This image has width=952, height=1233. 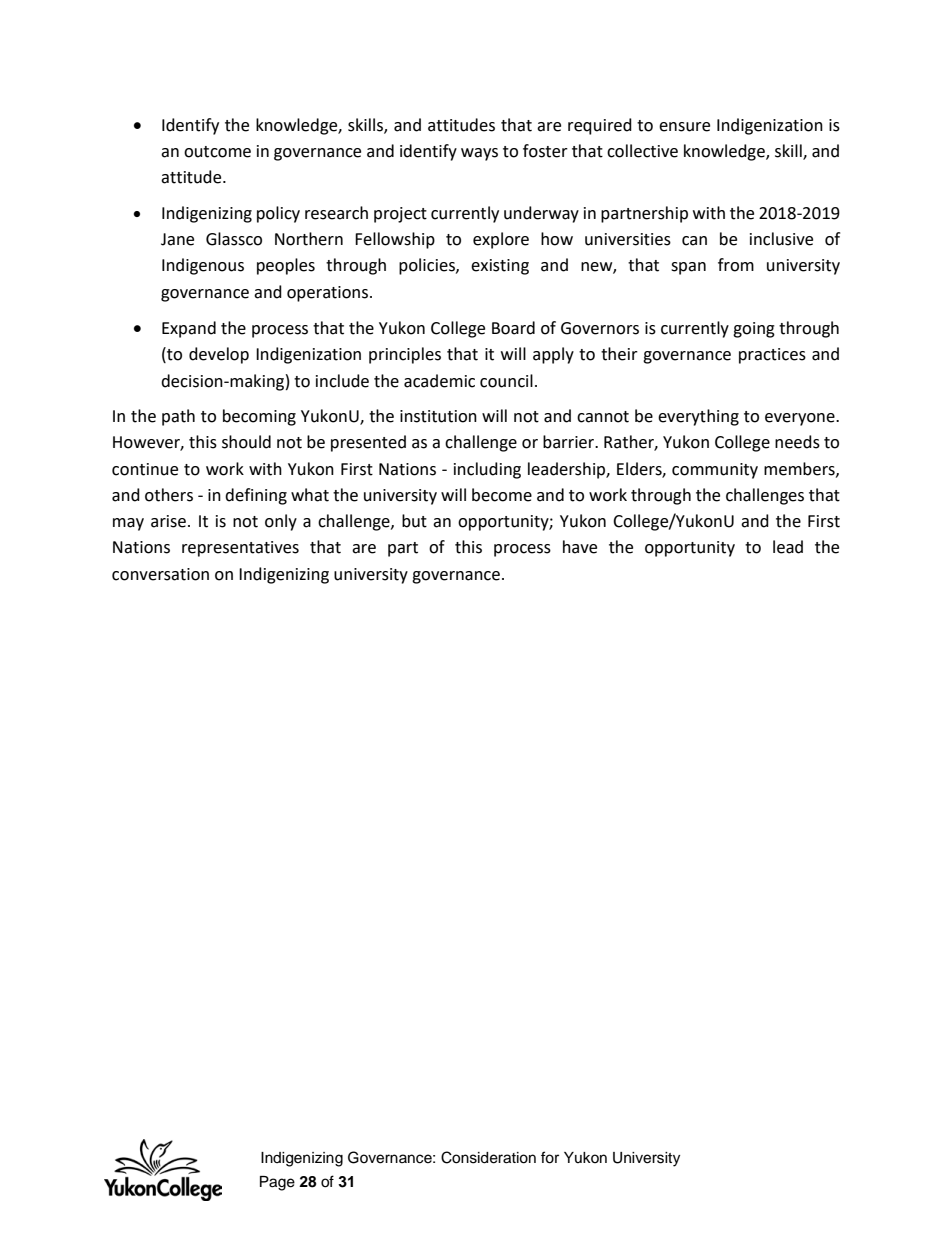 What do you see at coordinates (414, 521) in the image?
I see `but` at bounding box center [414, 521].
